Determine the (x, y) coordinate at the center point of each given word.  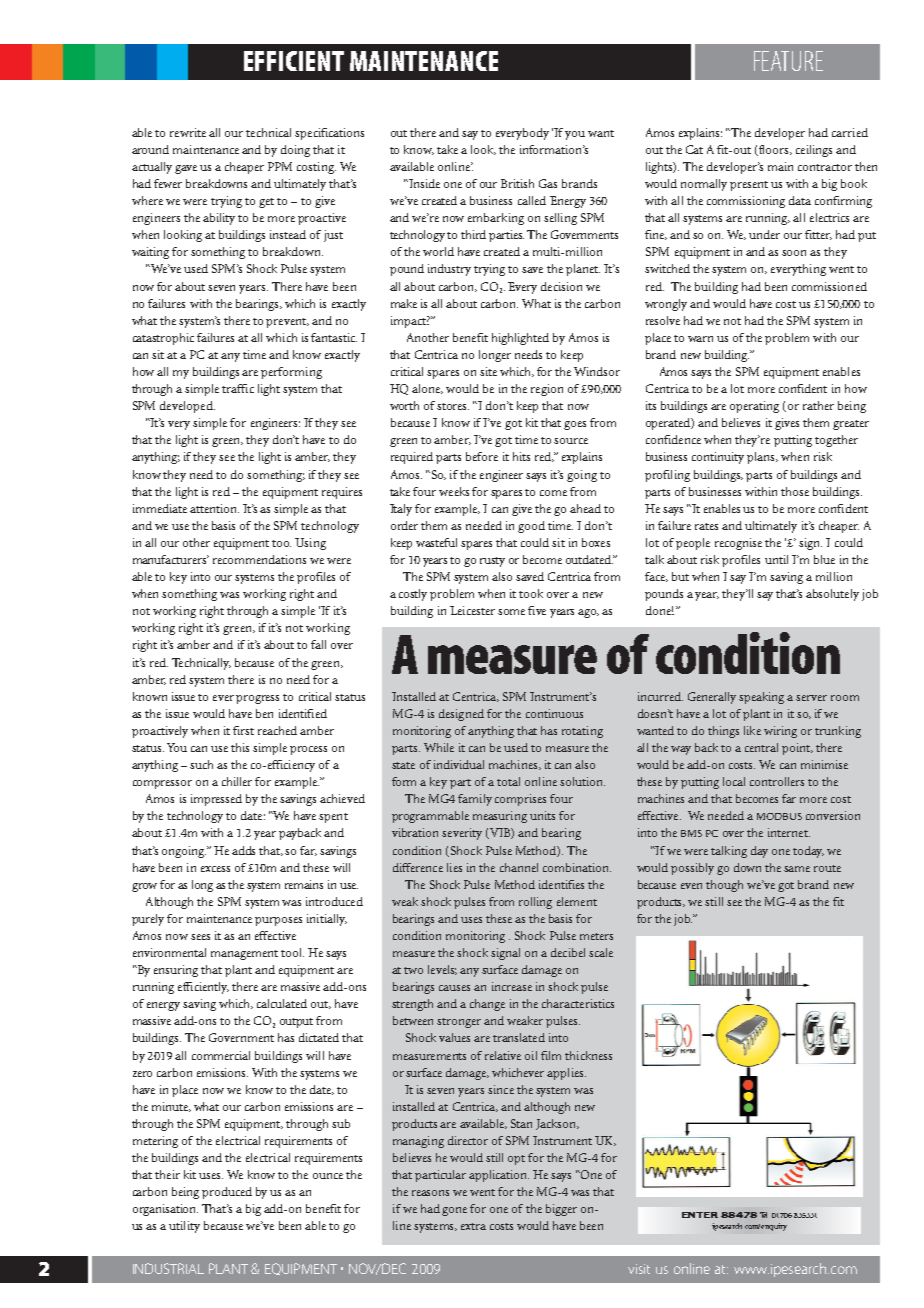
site (488, 371)
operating (754, 407)
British (517, 183)
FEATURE (788, 61)
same (797, 869)
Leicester (472, 610)
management (244, 955)
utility (184, 1227)
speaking (761, 698)
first (243, 730)
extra (473, 1226)
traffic (238, 388)
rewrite (188, 132)
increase (512, 986)
